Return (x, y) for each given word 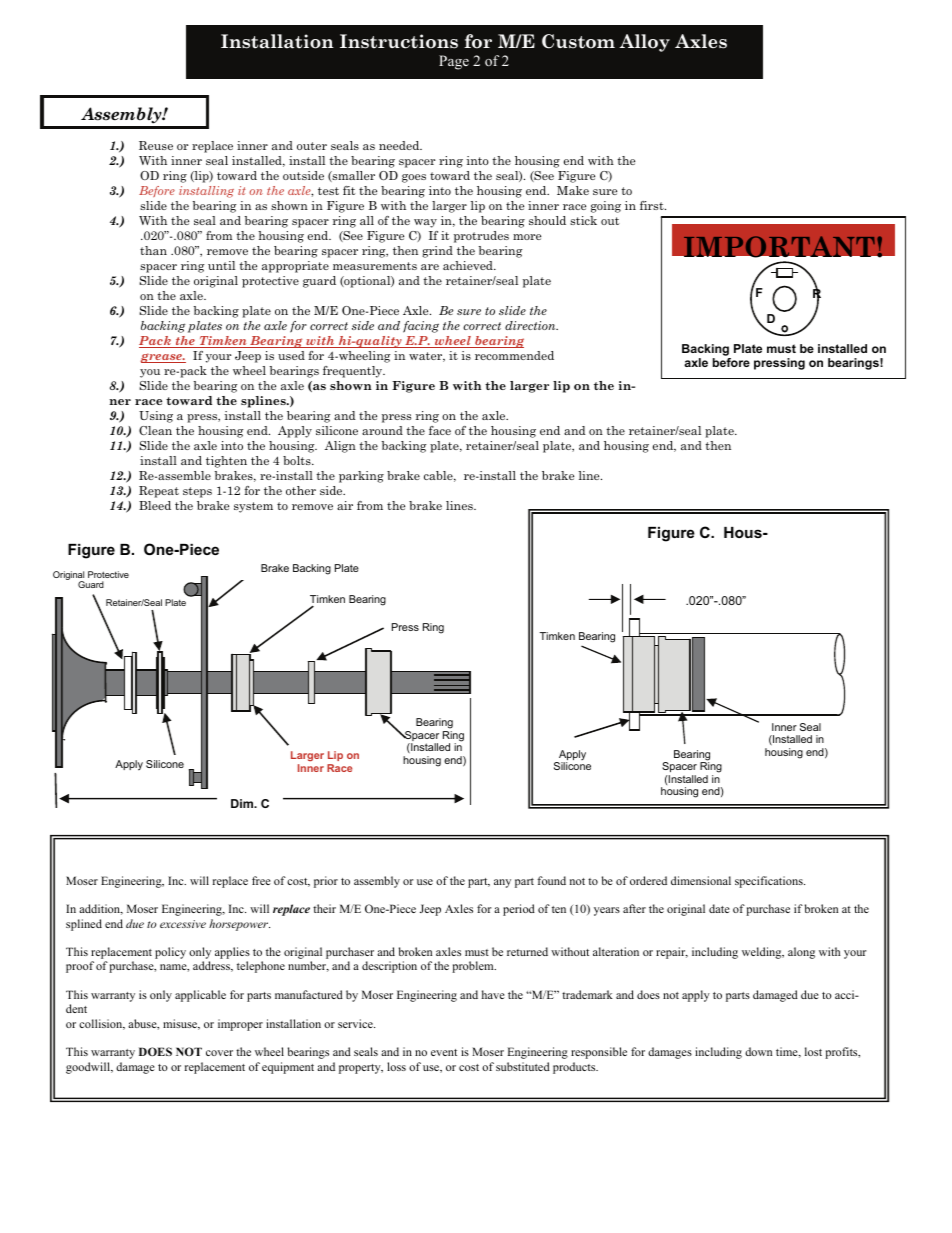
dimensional (701, 880)
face (440, 430)
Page (454, 62)
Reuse (156, 145)
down (758, 1051)
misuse (181, 1024)
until (221, 265)
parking (361, 477)
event (444, 1052)
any (502, 883)
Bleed (155, 505)
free (261, 880)
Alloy (644, 43)
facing (421, 327)
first (653, 205)
